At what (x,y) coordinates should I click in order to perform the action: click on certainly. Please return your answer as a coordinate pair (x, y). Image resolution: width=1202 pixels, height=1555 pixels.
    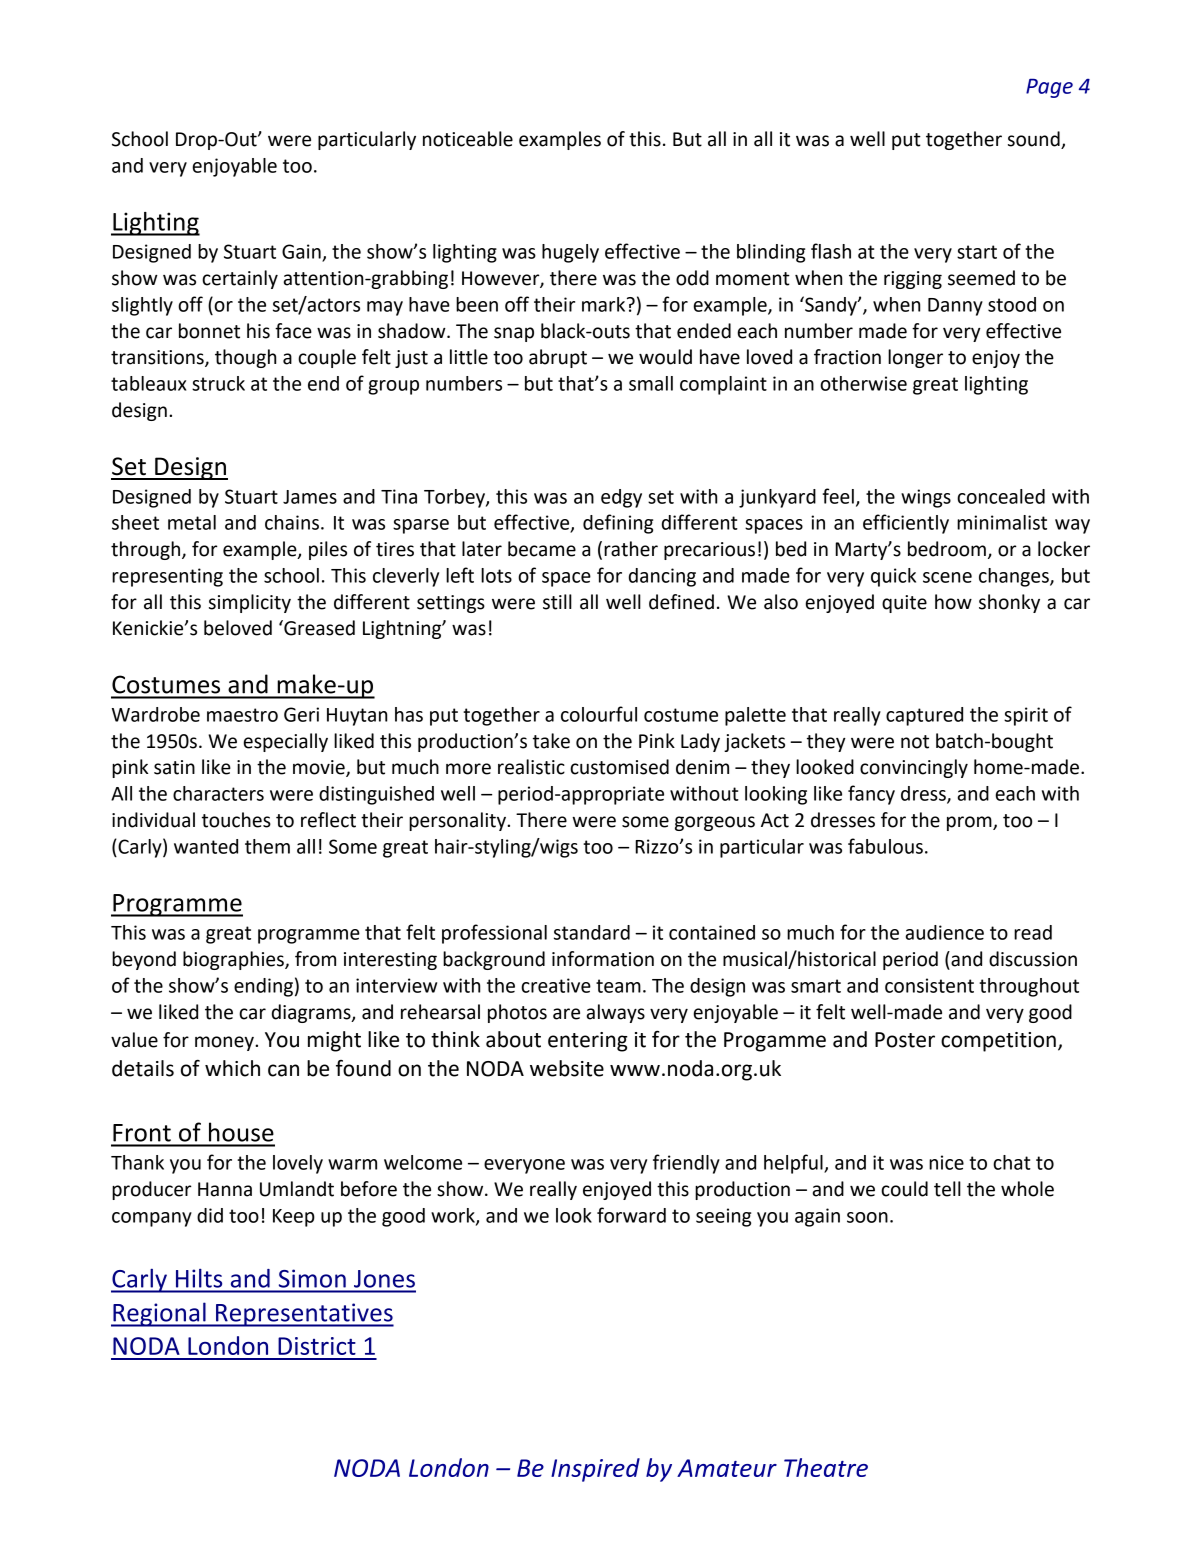
    Looking at the image, I should click on (240, 279).
